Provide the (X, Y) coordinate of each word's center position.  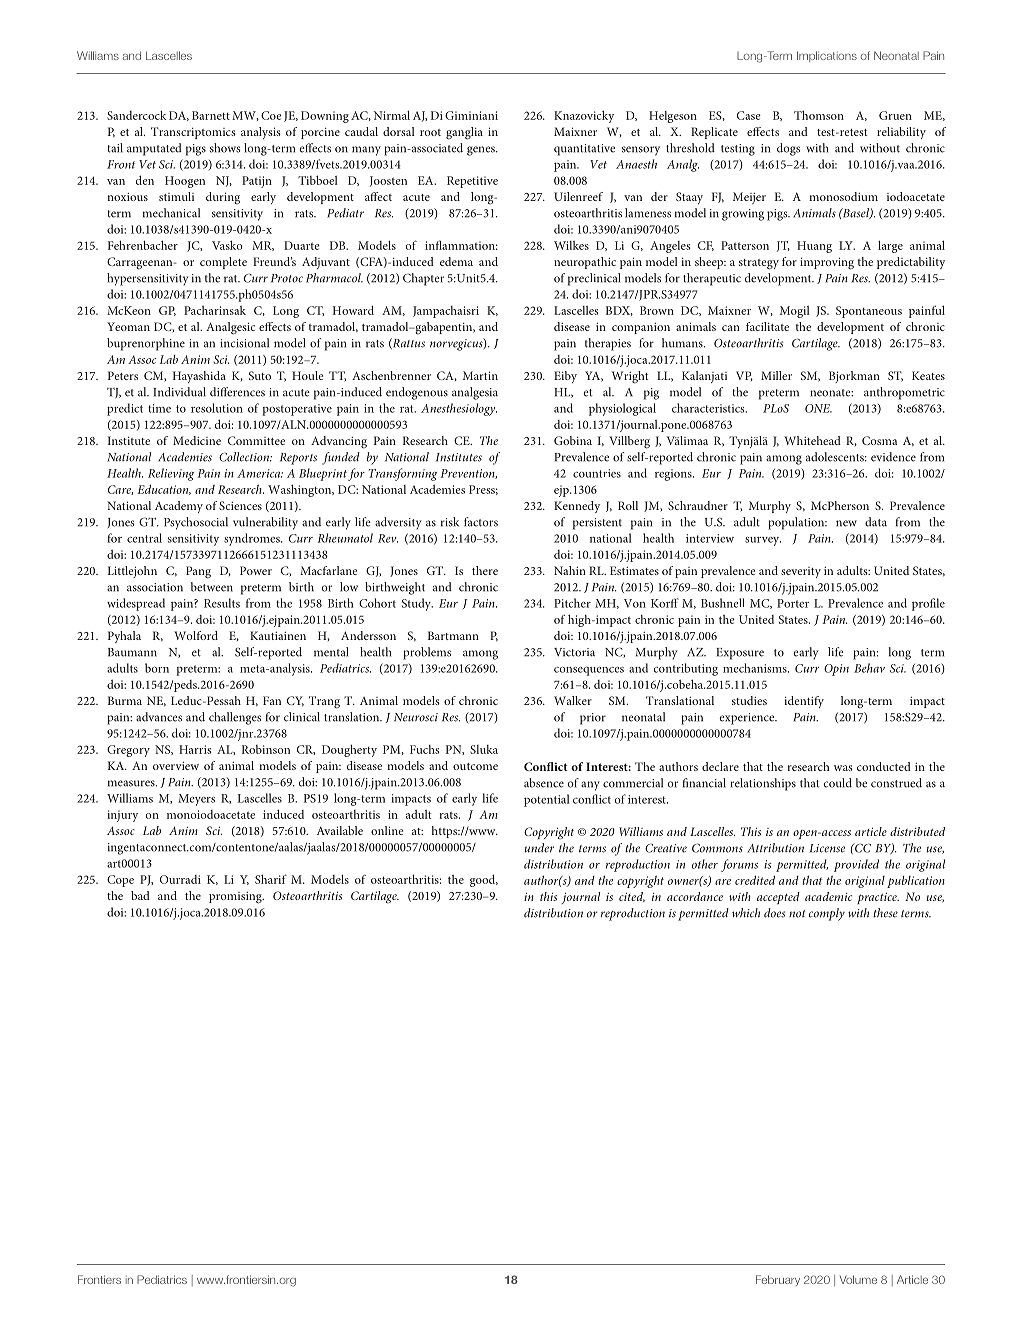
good (484, 881)
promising (236, 898)
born (157, 668)
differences (237, 392)
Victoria (574, 652)
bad (140, 895)
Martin (480, 375)
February (778, 1280)
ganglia (464, 133)
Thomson (819, 115)
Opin (836, 670)
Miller (776, 375)
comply (827, 914)
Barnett (211, 115)
